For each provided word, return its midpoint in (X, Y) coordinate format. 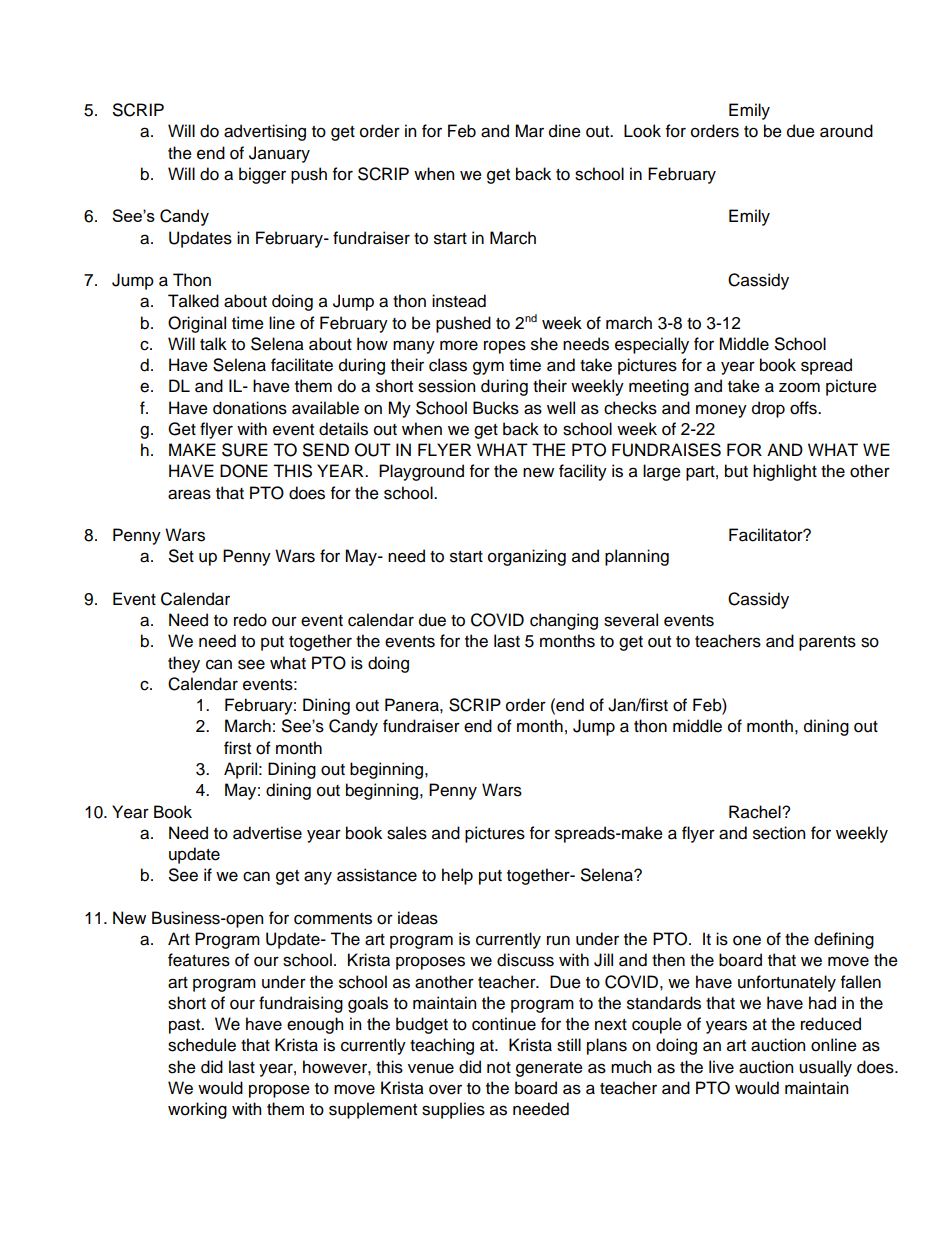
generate (549, 1069)
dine (565, 131)
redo (250, 620)
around (846, 131)
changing (564, 621)
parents (827, 643)
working (197, 1110)
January (279, 154)
